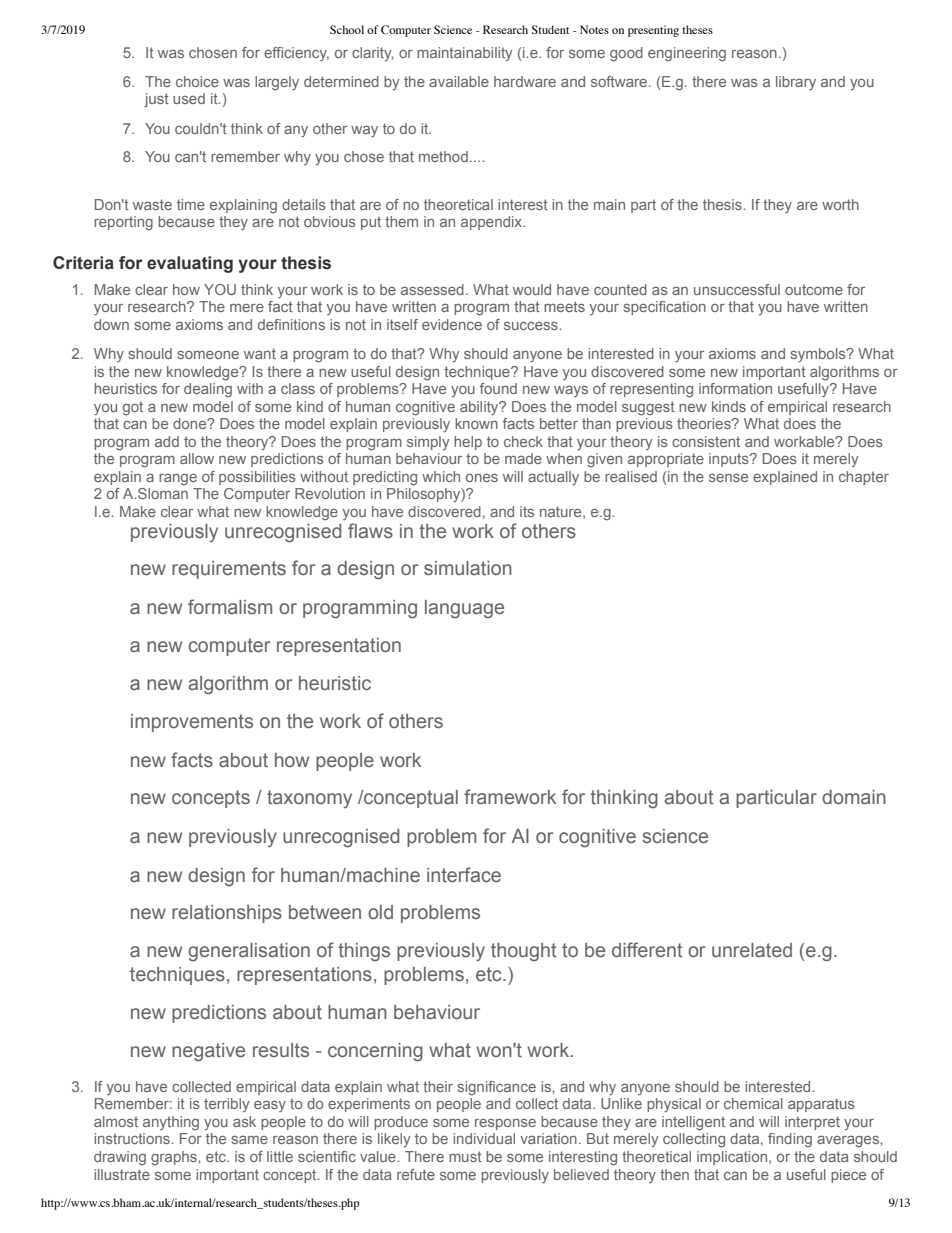  I want to click on relationships, so click(227, 914).
